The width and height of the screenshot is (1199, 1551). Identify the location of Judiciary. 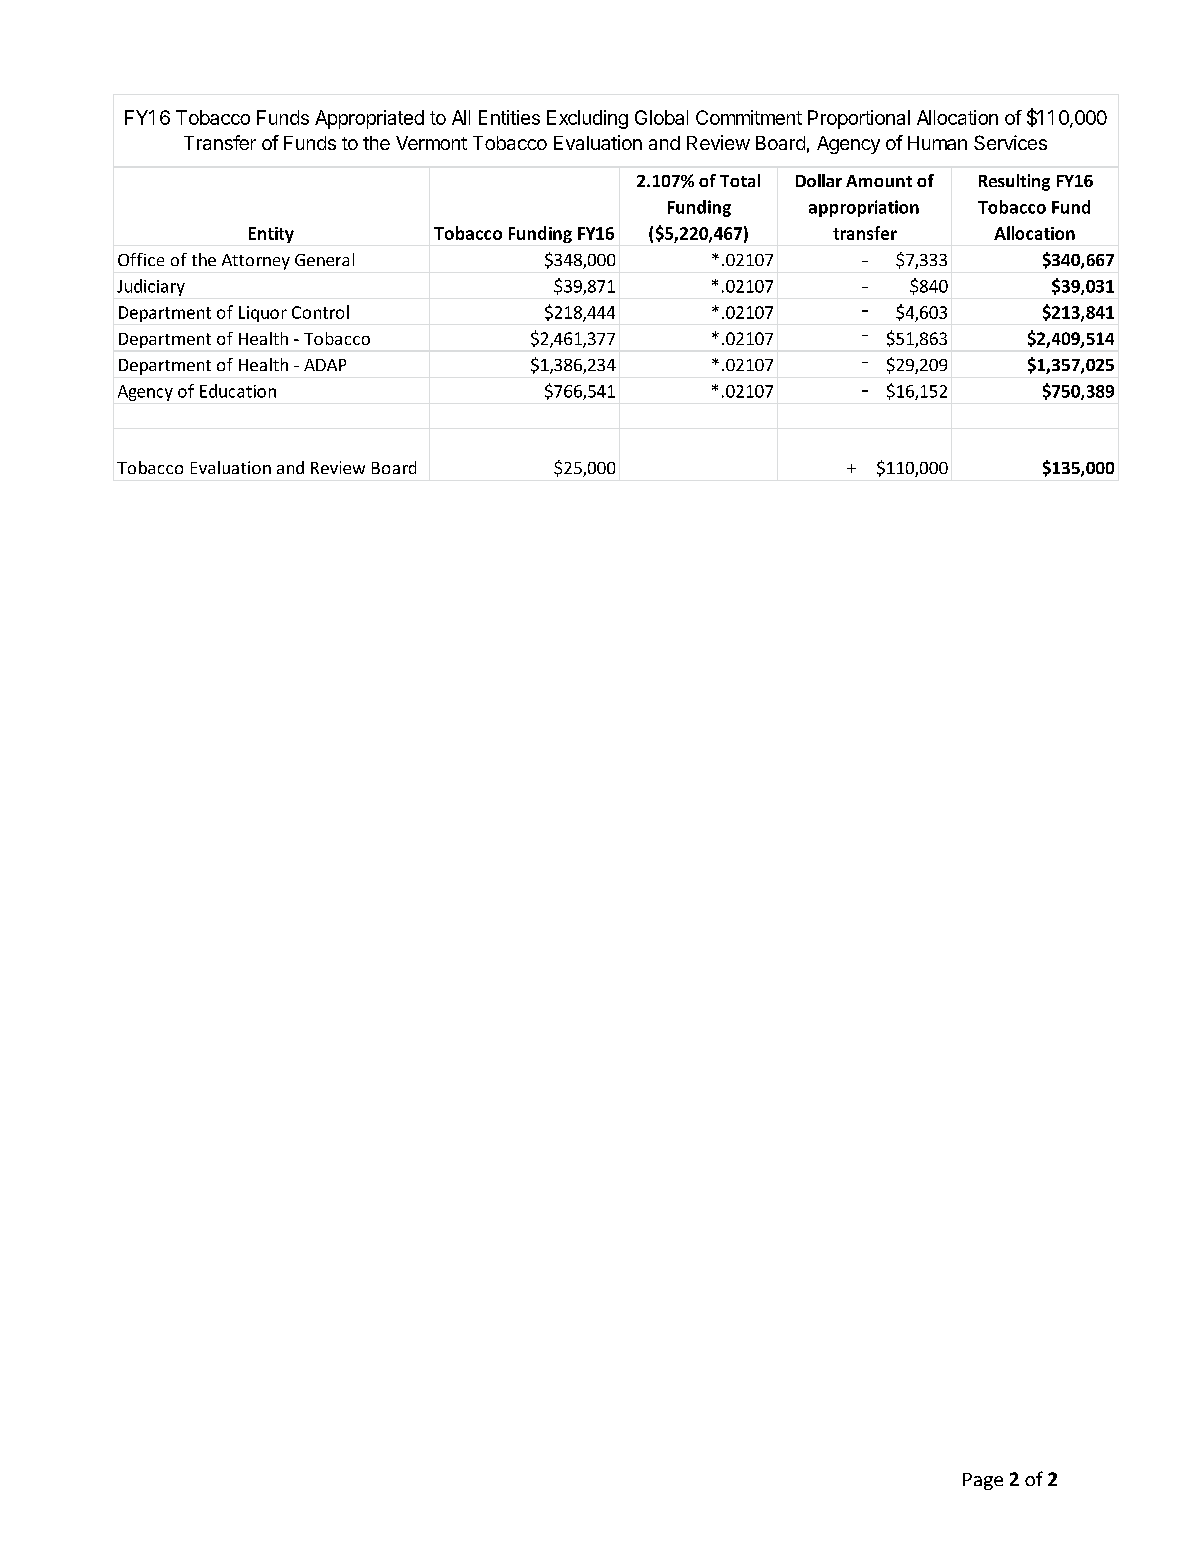
(151, 287).
